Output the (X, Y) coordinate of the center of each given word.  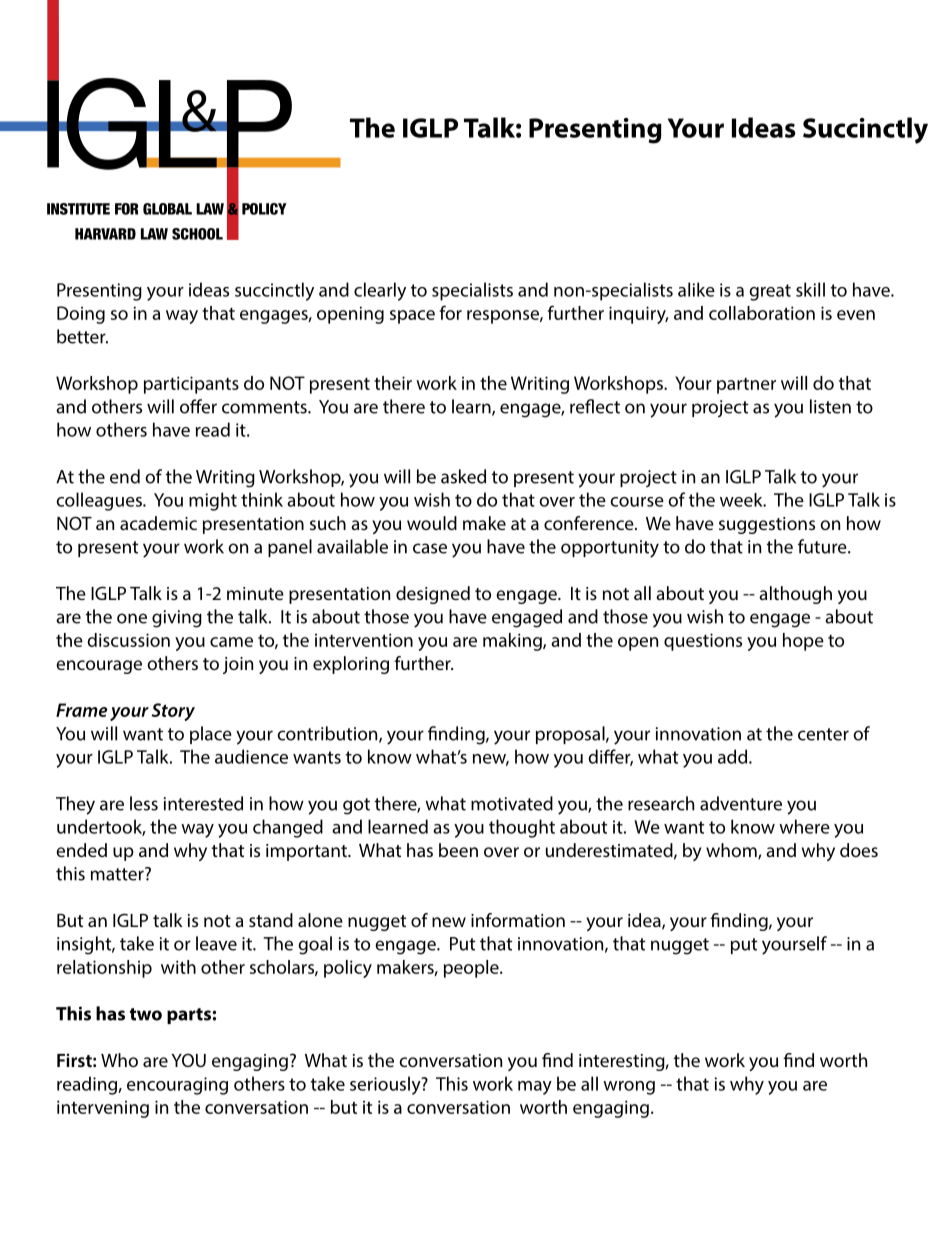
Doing (81, 315)
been (458, 850)
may (535, 1088)
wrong (629, 1088)
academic (158, 523)
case (430, 548)
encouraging (177, 1086)
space (412, 317)
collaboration (762, 313)
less (144, 803)
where (804, 826)
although (795, 595)
